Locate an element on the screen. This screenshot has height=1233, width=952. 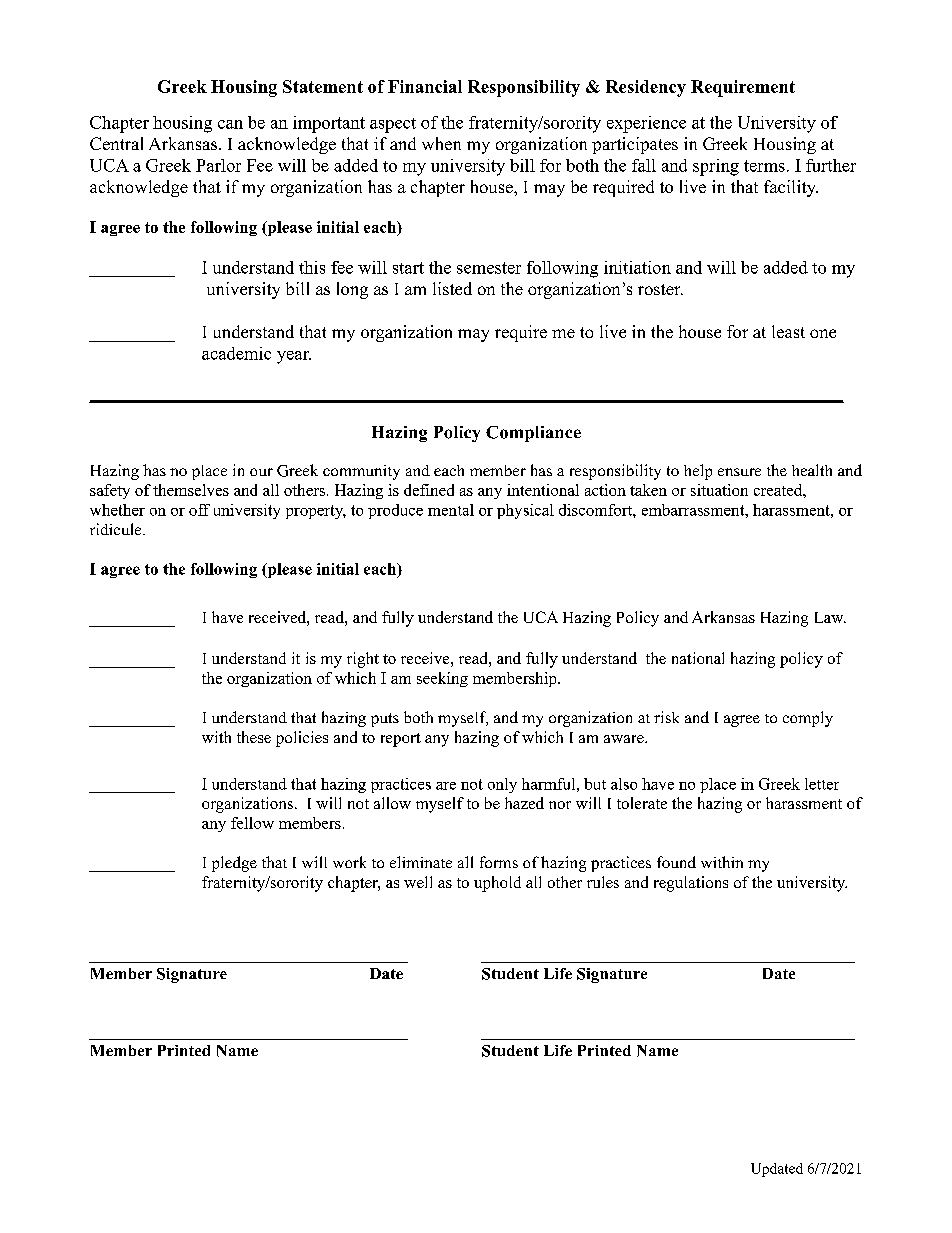
experience is located at coordinates (646, 124).
